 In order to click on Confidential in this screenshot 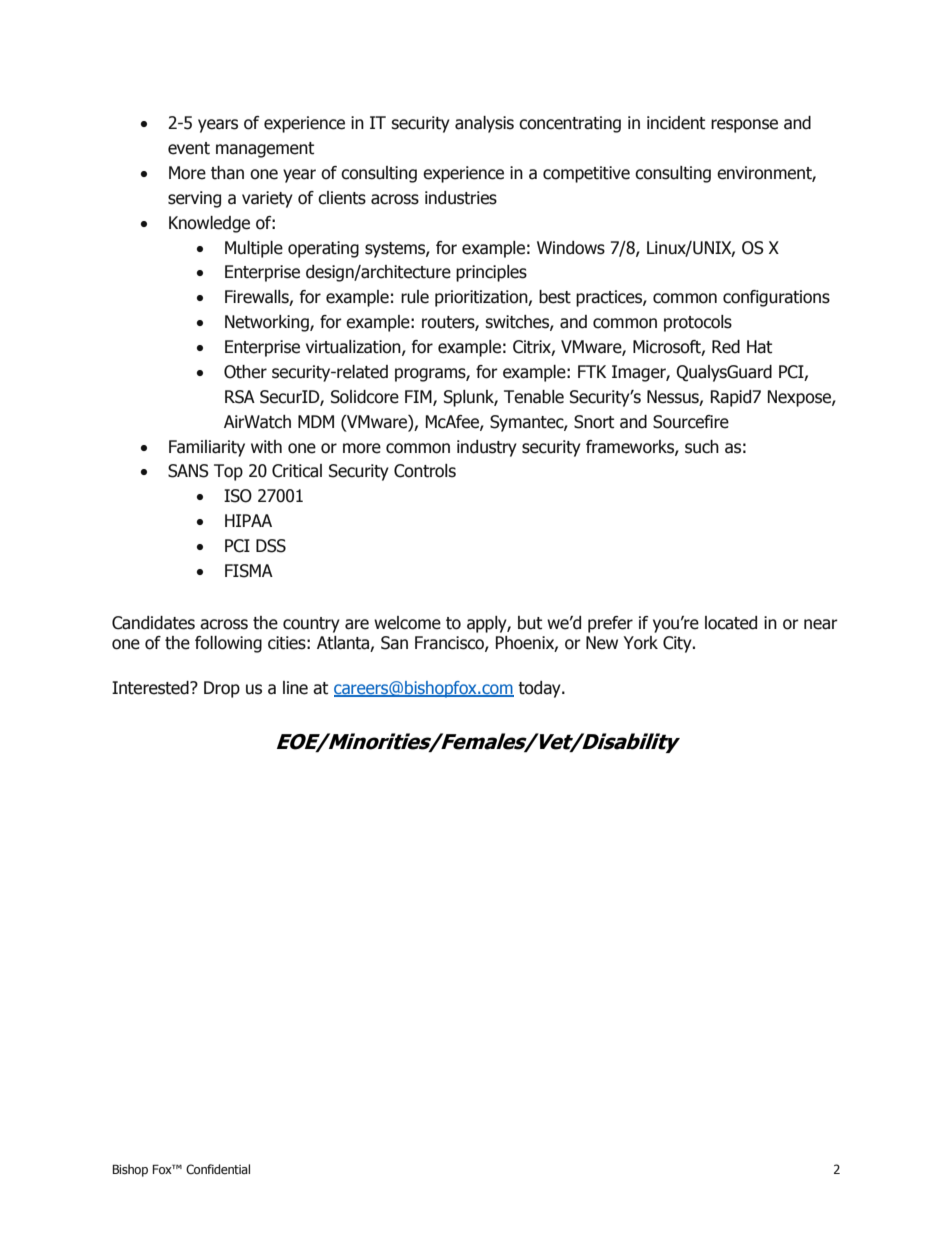, I will do `click(218, 1169)`.
